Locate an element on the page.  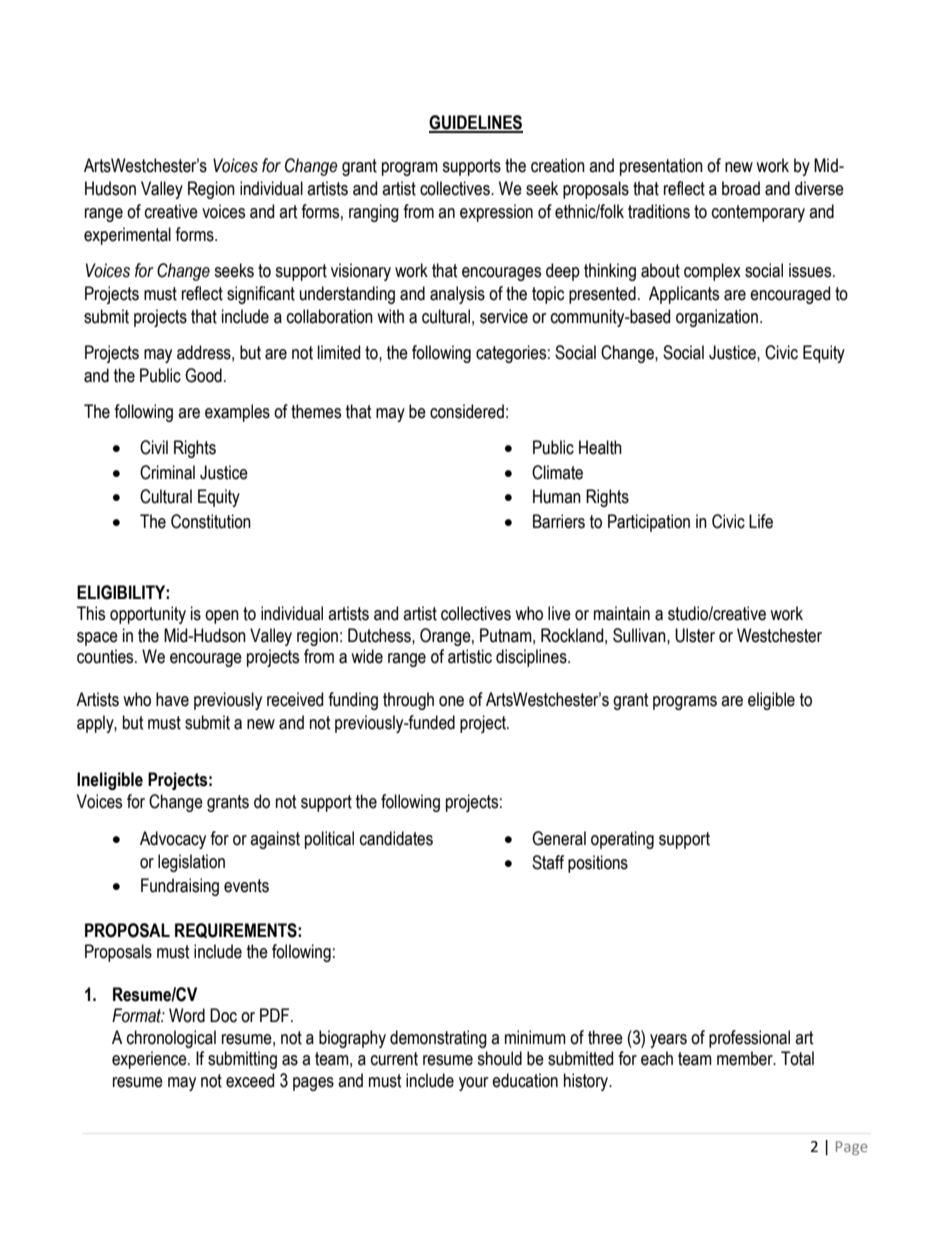
chronological is located at coordinates (171, 1039).
